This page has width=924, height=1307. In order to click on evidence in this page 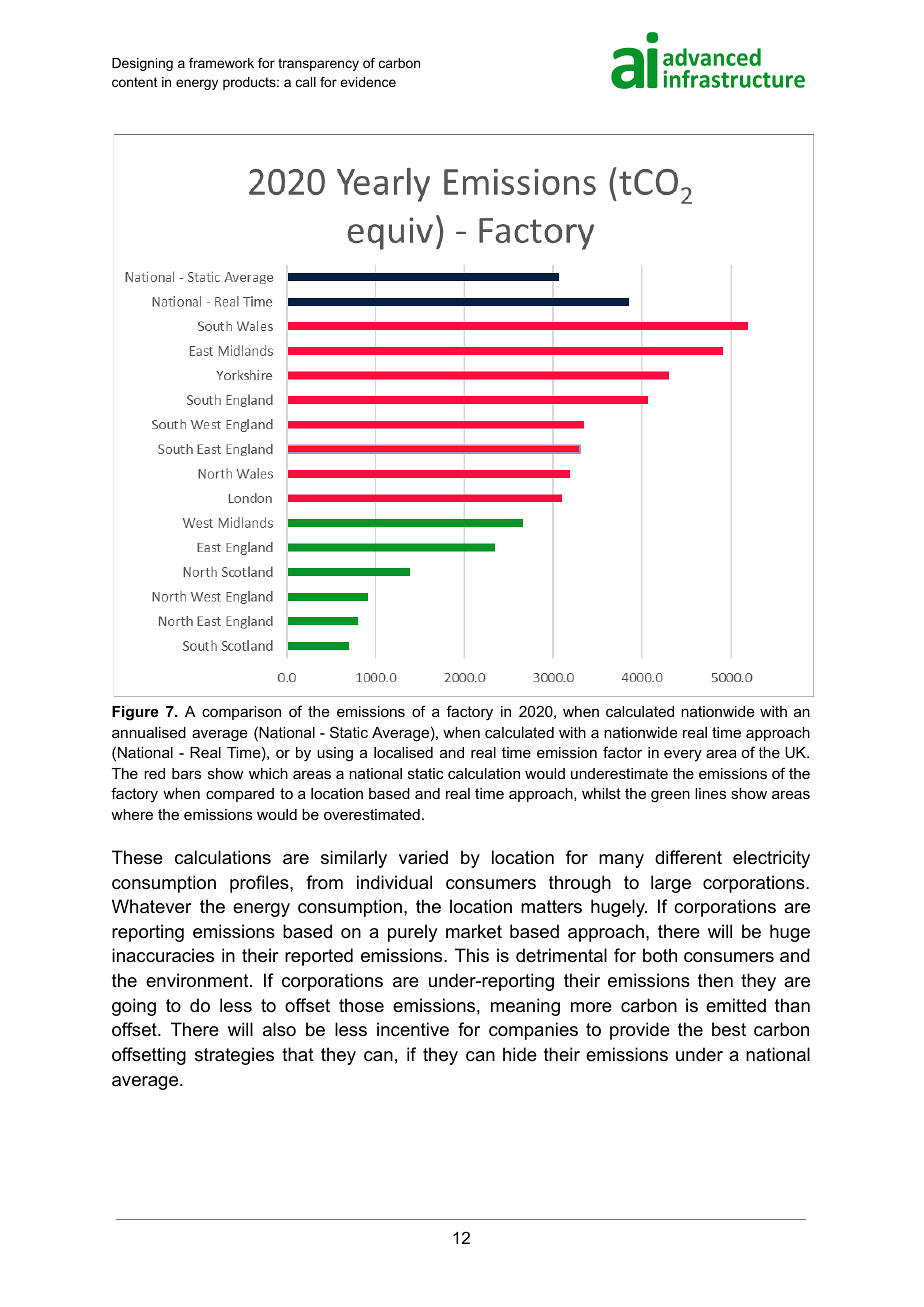, I will do `click(368, 82)`.
